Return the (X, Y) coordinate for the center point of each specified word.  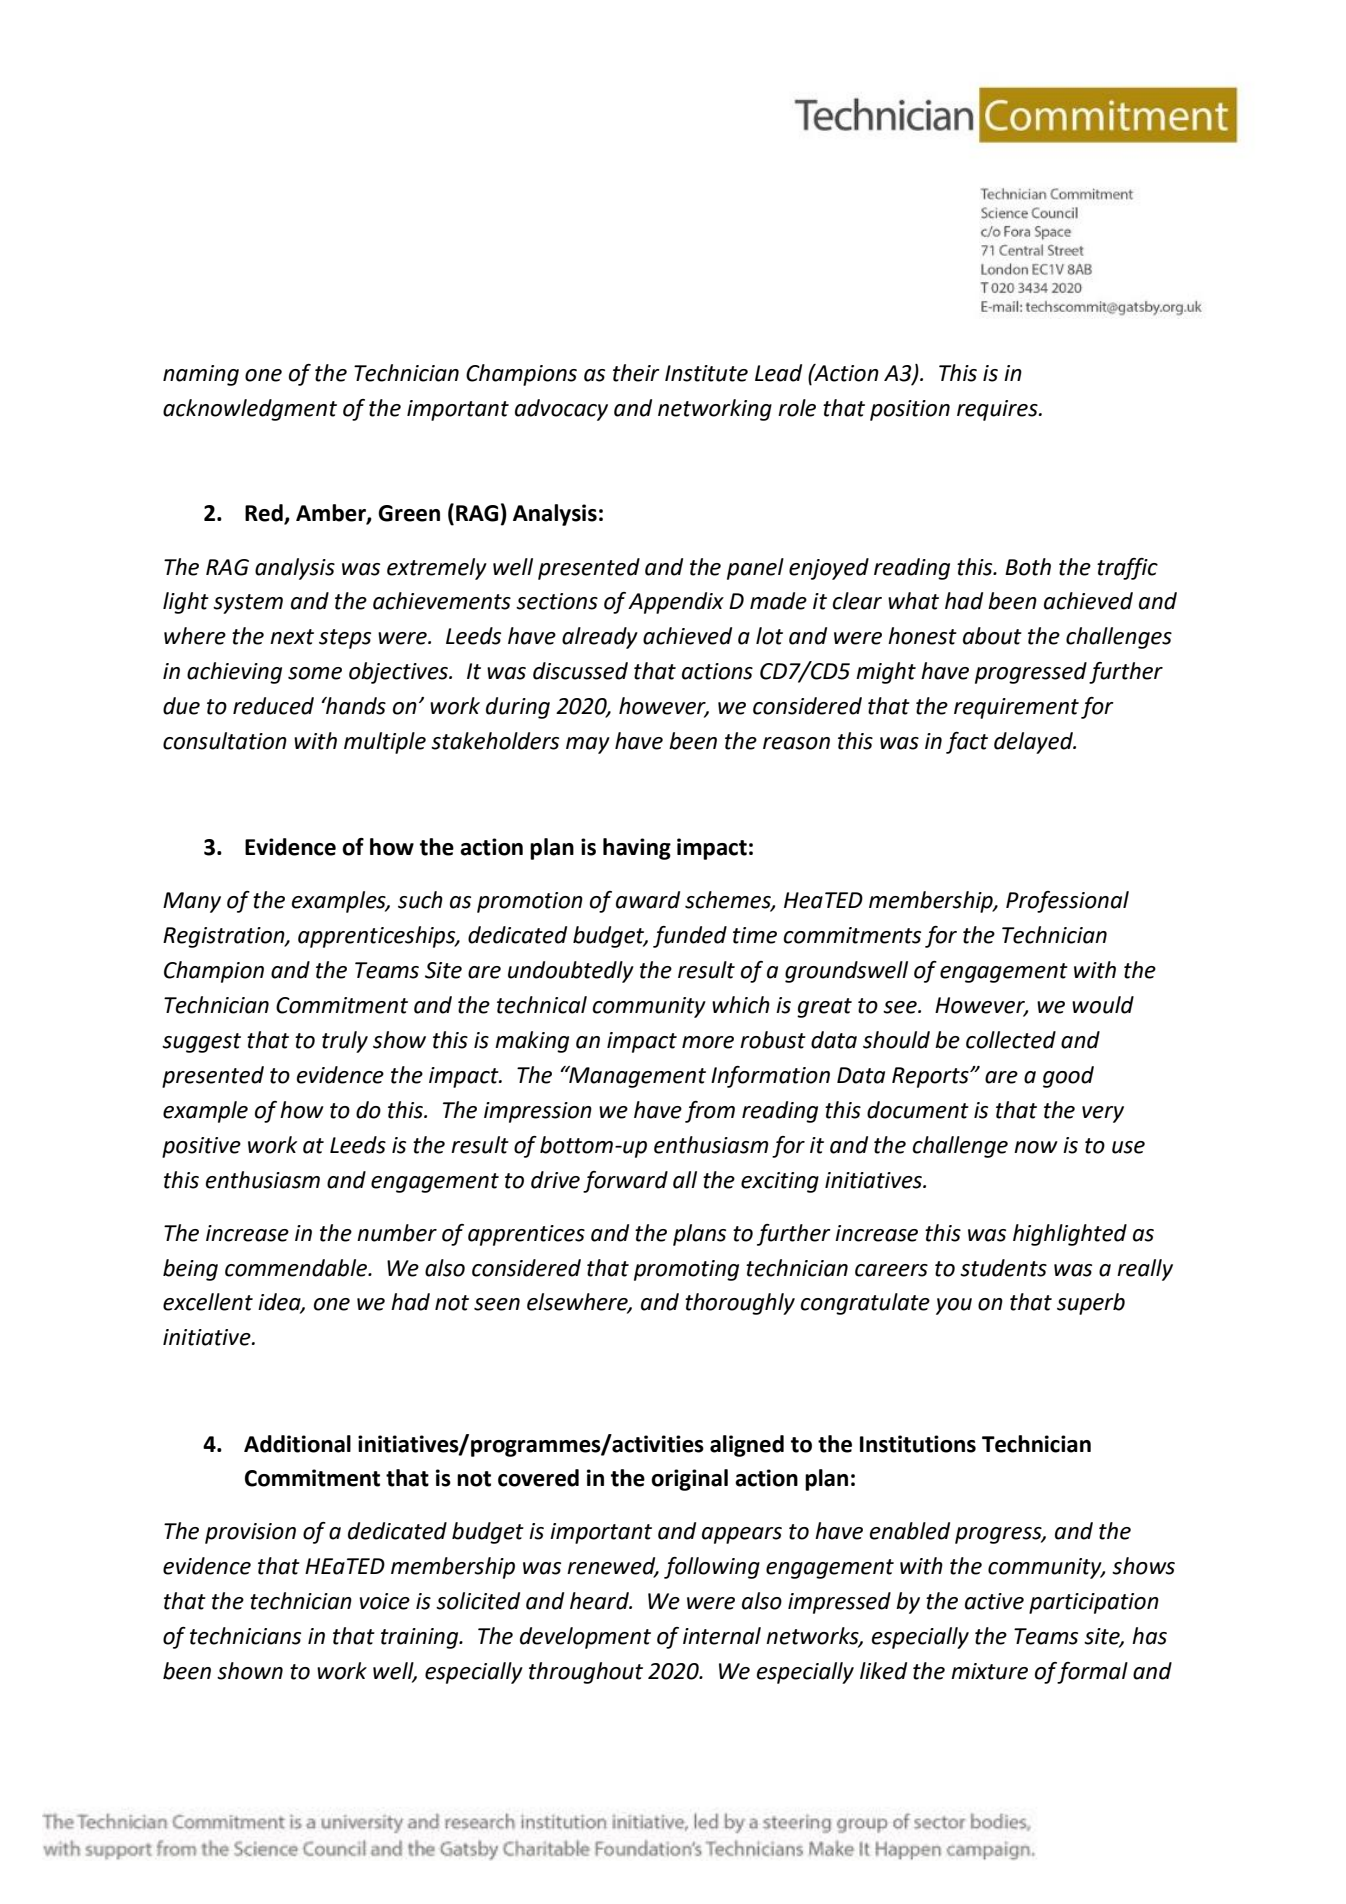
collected (1011, 1040)
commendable (297, 1268)
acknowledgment (250, 410)
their (636, 373)
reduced (273, 706)
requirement (1016, 708)
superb (1091, 1304)
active (994, 1601)
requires (998, 410)
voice (384, 1601)
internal (722, 1636)
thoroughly (740, 1304)
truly (345, 1042)
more (708, 1042)
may (588, 745)
